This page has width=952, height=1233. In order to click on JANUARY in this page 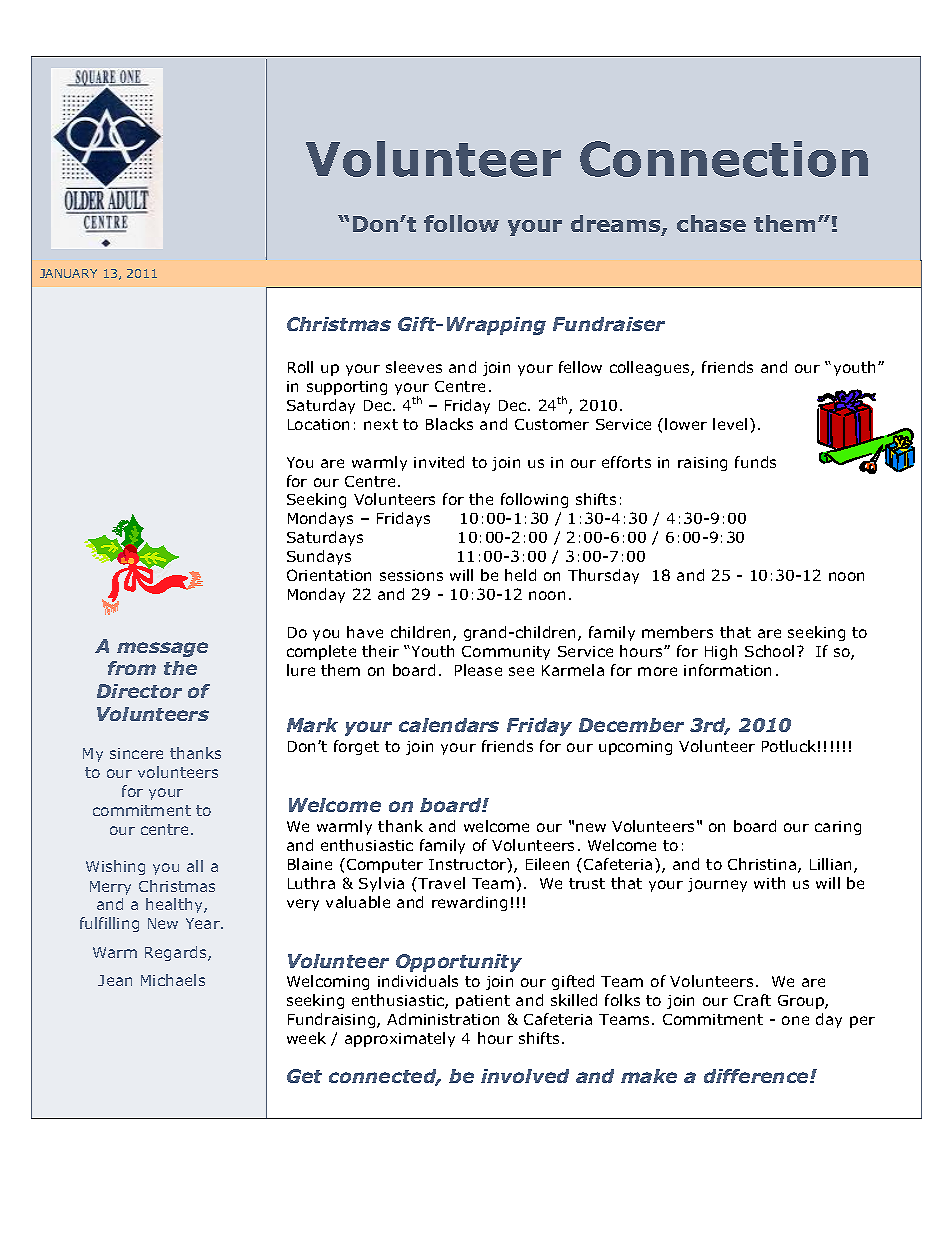, I will do `click(68, 273)`.
